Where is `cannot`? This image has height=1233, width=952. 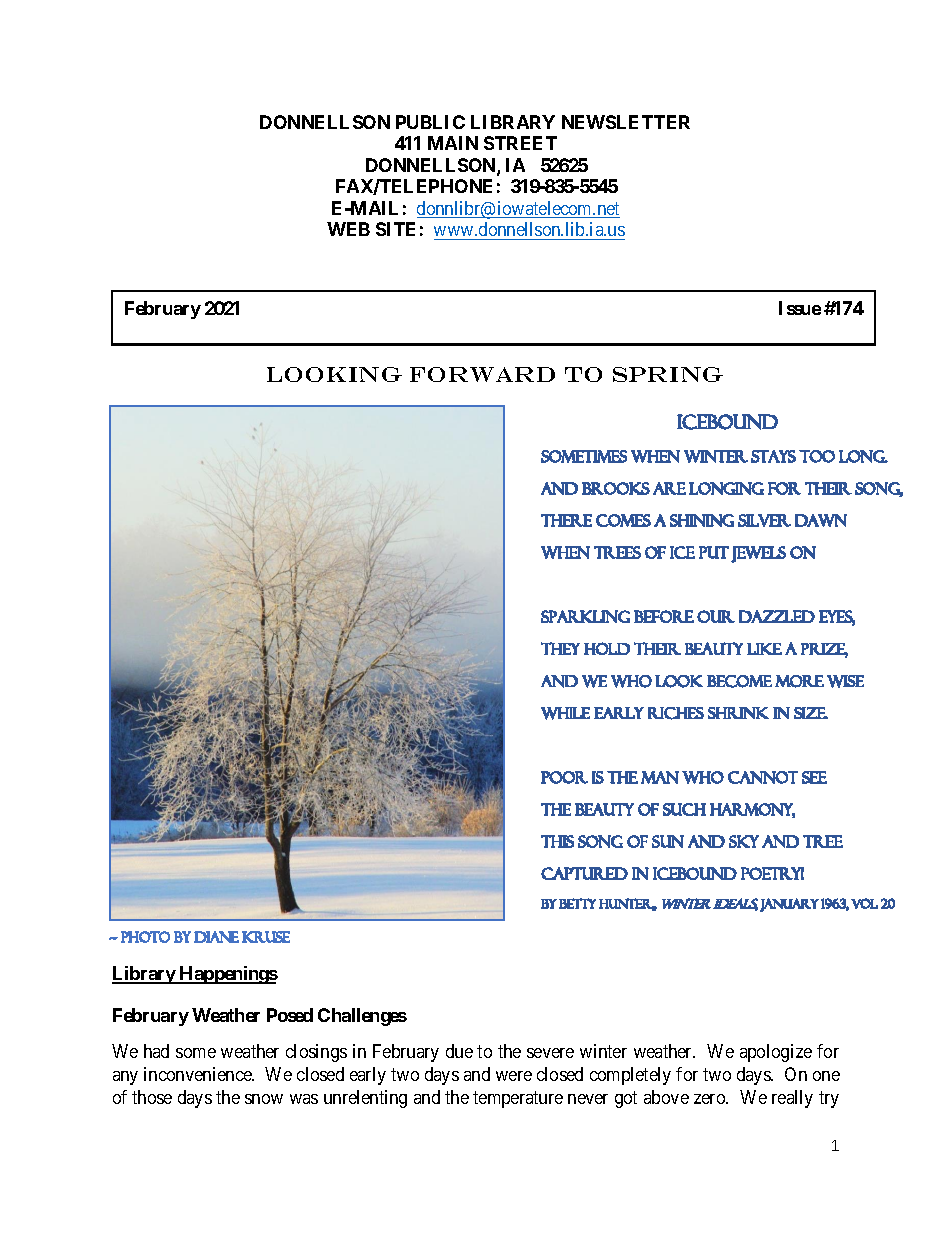 cannot is located at coordinates (763, 777).
